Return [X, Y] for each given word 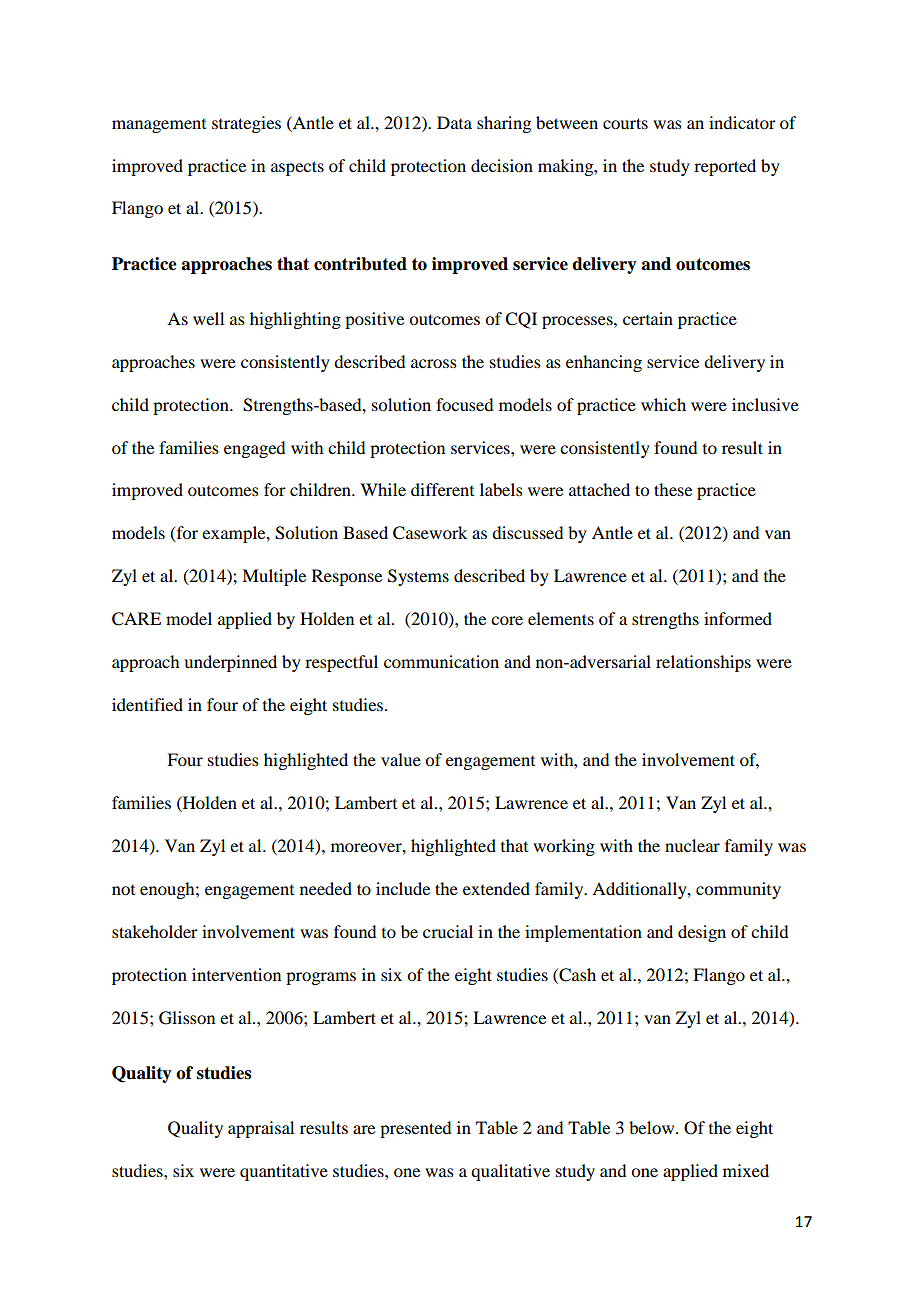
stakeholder [155, 931]
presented [415, 1129]
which [663, 404]
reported [725, 167]
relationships [703, 663]
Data [454, 122]
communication [441, 661]
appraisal [261, 1129]
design [702, 933]
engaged [254, 449]
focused [464, 404]
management [159, 126]
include [403, 888]
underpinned [230, 663]
